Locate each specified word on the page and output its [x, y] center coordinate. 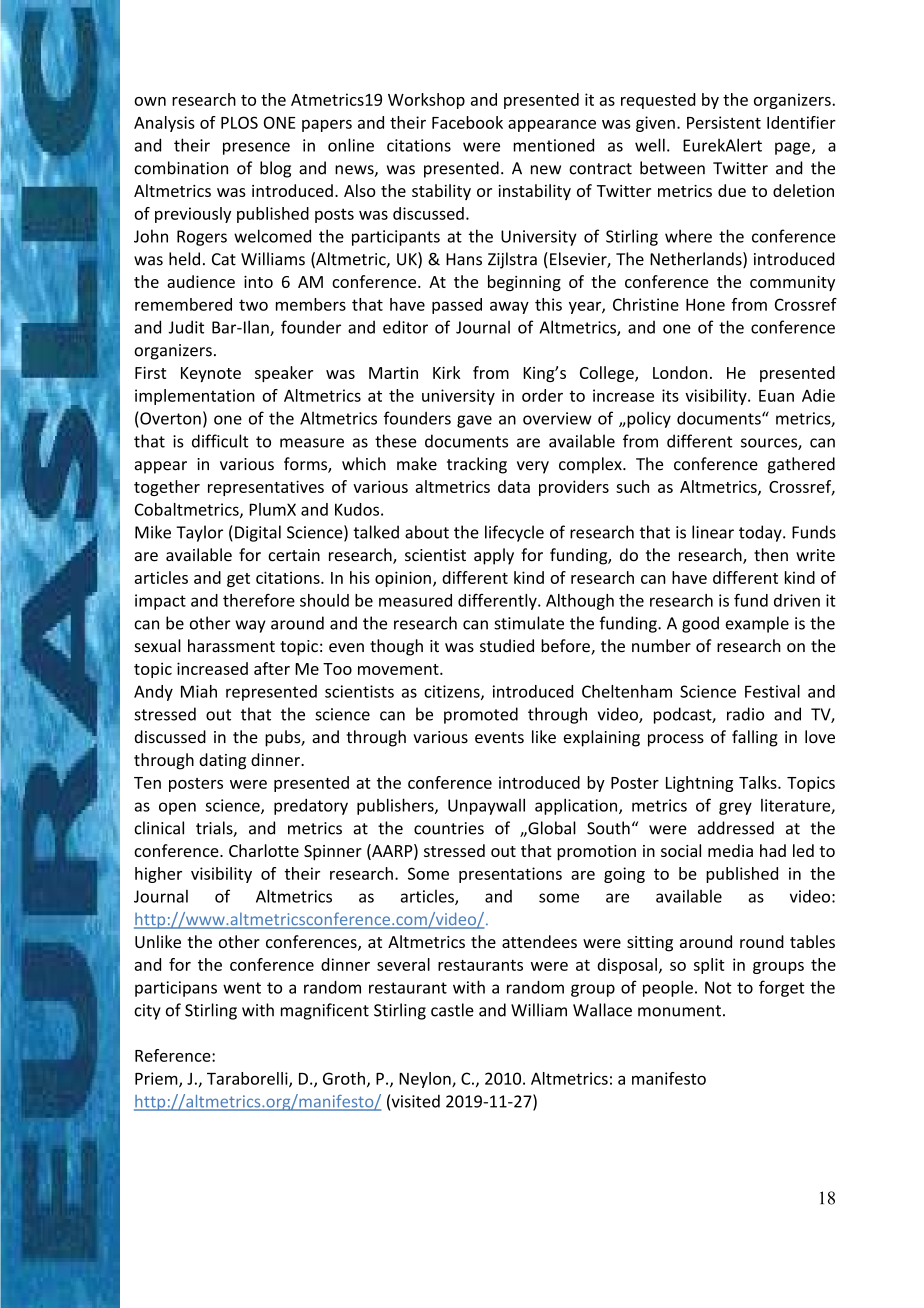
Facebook [467, 122]
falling [755, 738]
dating [222, 761]
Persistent [724, 122]
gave [474, 421]
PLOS [239, 122]
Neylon [426, 1080]
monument [679, 1011]
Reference [174, 1055]
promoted [481, 715]
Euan [776, 396]
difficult [220, 441]
